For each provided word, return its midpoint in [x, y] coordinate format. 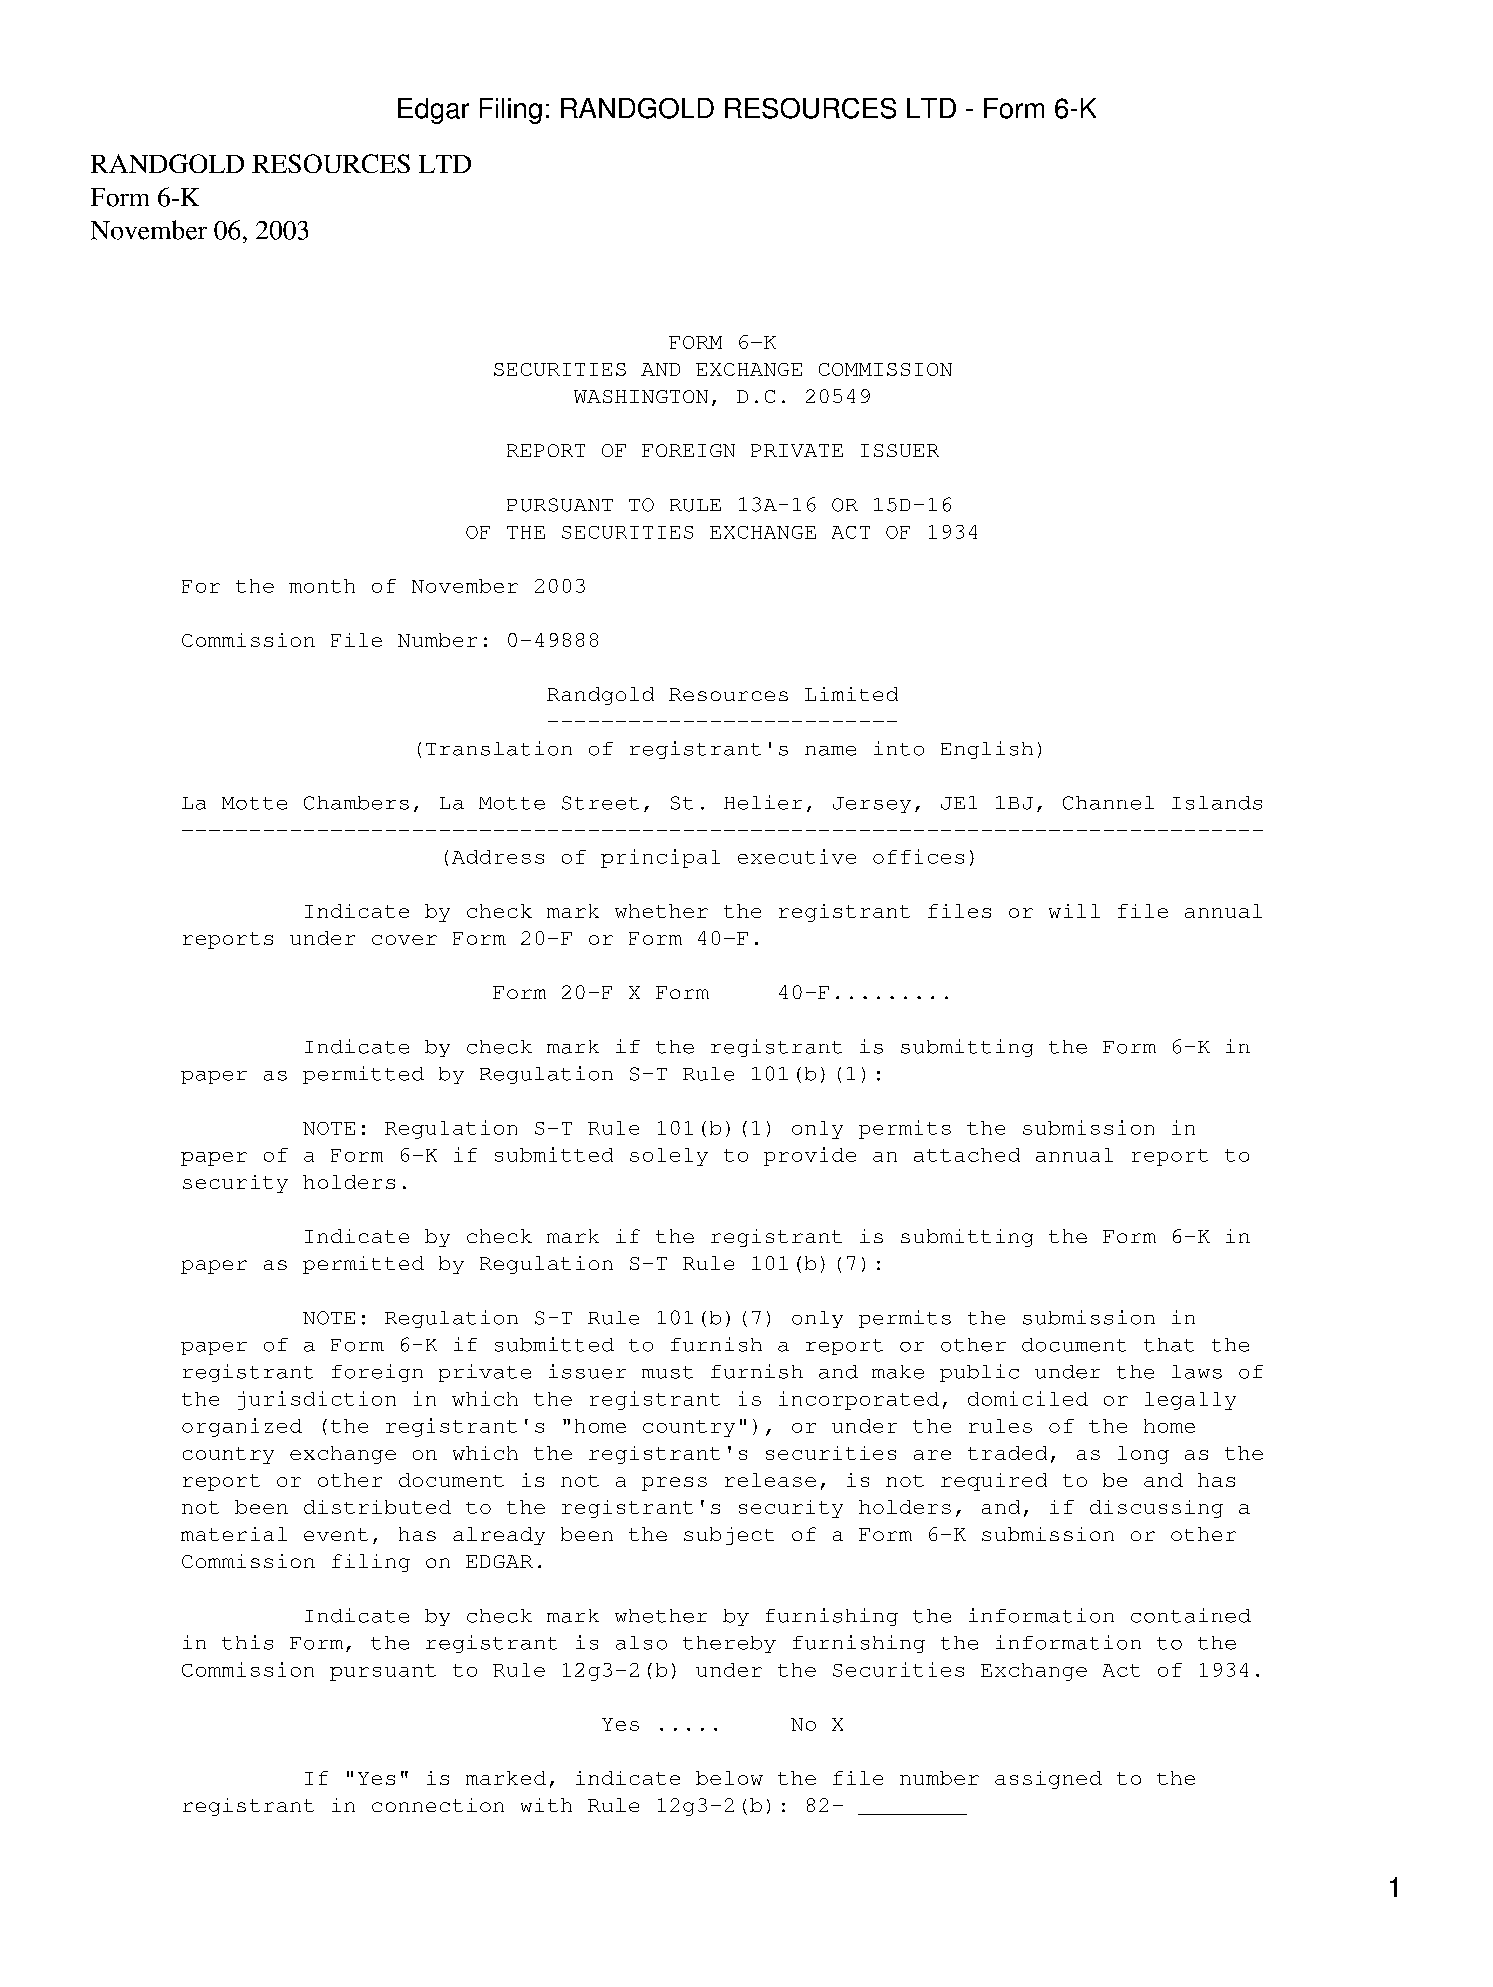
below [729, 1778]
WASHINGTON [641, 396]
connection [438, 1805]
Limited [851, 694]
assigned [1048, 1780]
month [322, 586]
